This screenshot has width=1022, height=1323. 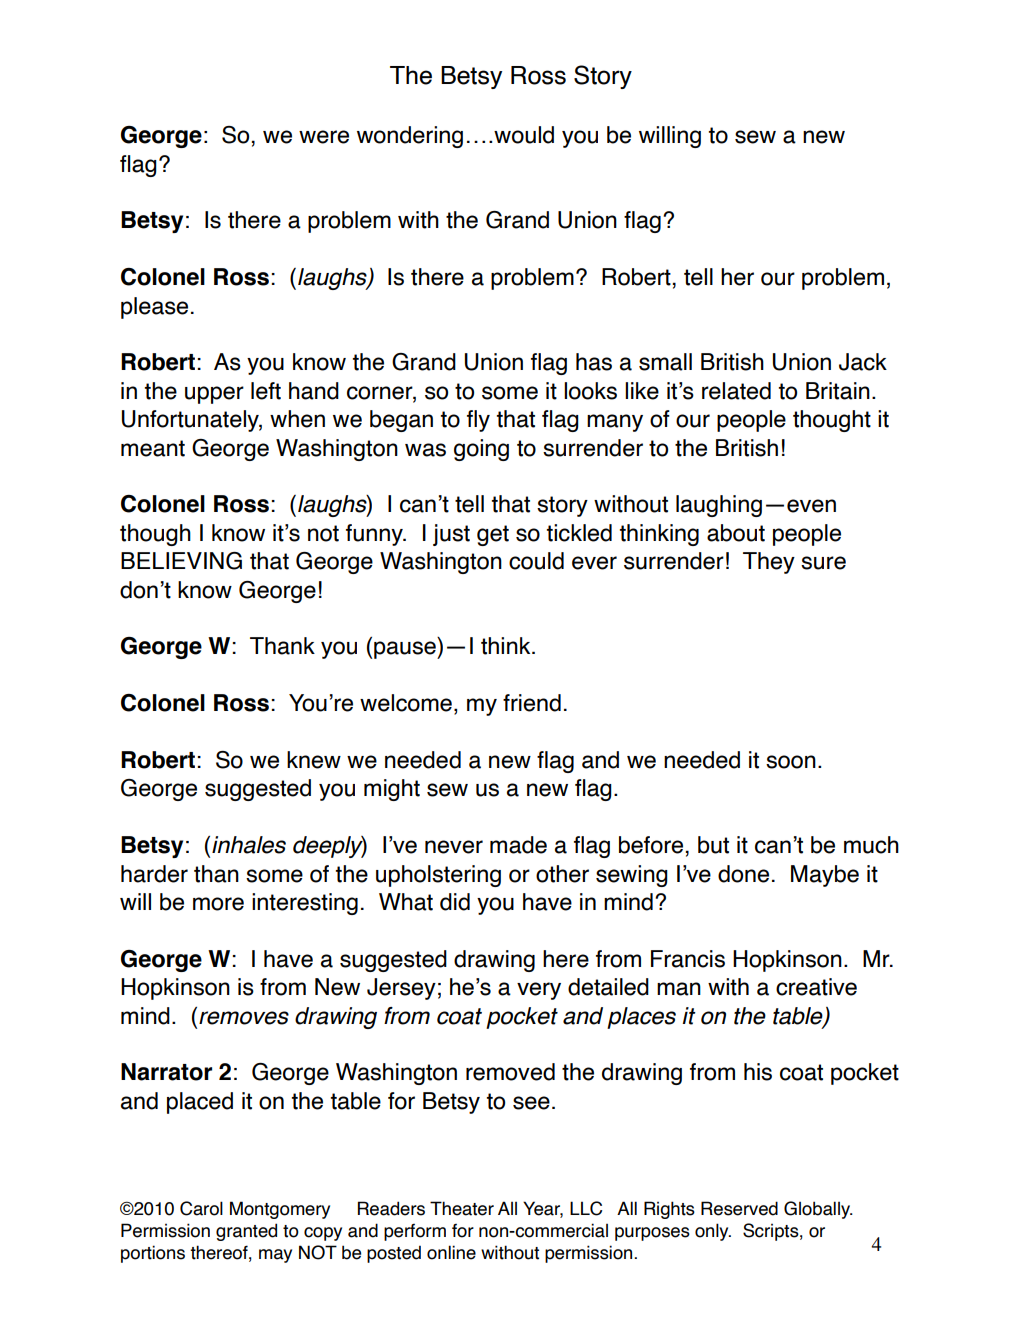 What do you see at coordinates (218, 904) in the screenshot?
I see `more` at bounding box center [218, 904].
